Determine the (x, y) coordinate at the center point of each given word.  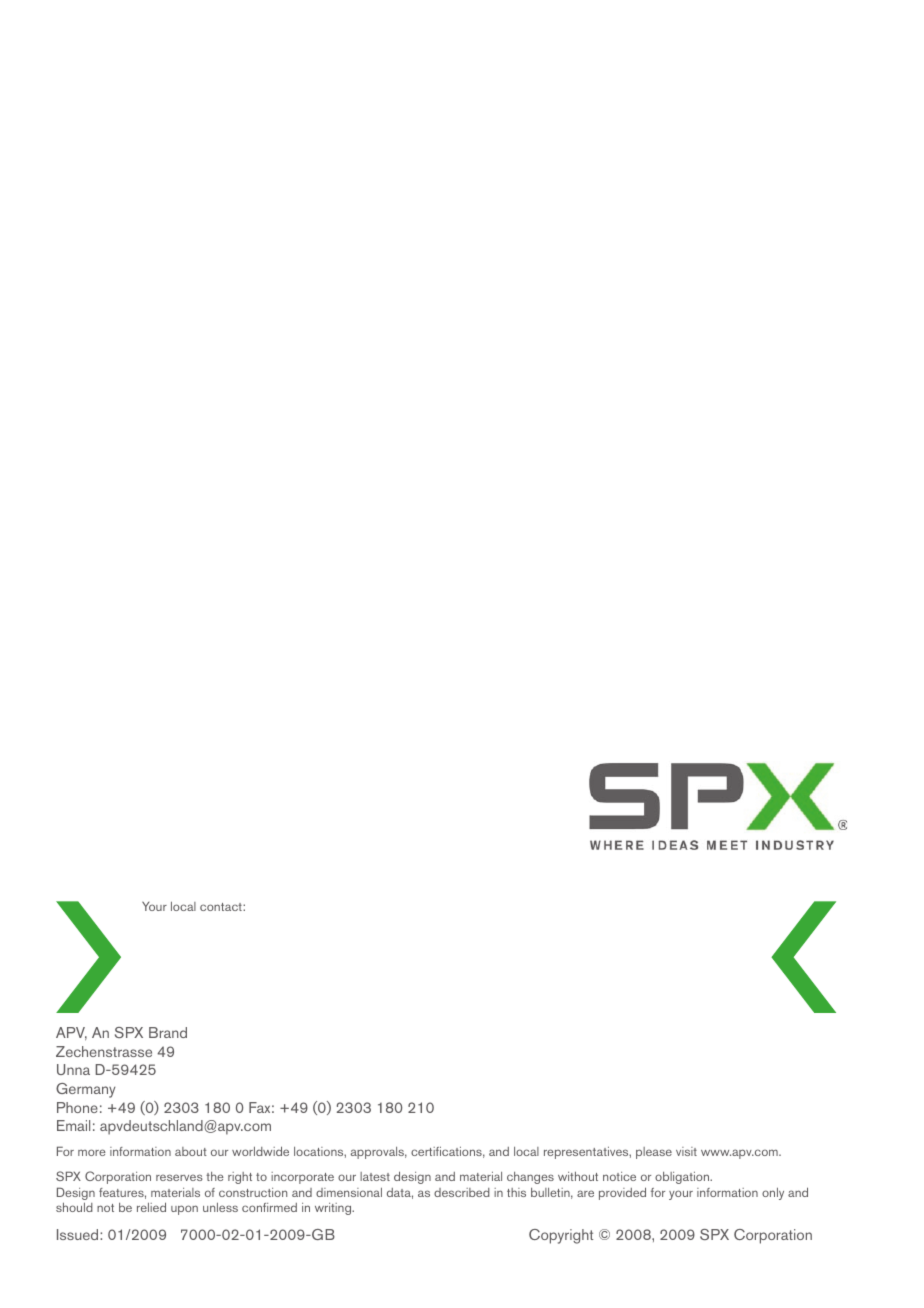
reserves (179, 1177)
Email (73, 1125)
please (654, 1153)
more (92, 1152)
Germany (86, 1090)
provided (622, 1193)
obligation (683, 1178)
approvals (379, 1153)
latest (375, 1176)
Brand (168, 1032)
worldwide (260, 1151)
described (462, 1192)
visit (686, 1151)
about (191, 1151)
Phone (77, 1107)
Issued (79, 1234)
